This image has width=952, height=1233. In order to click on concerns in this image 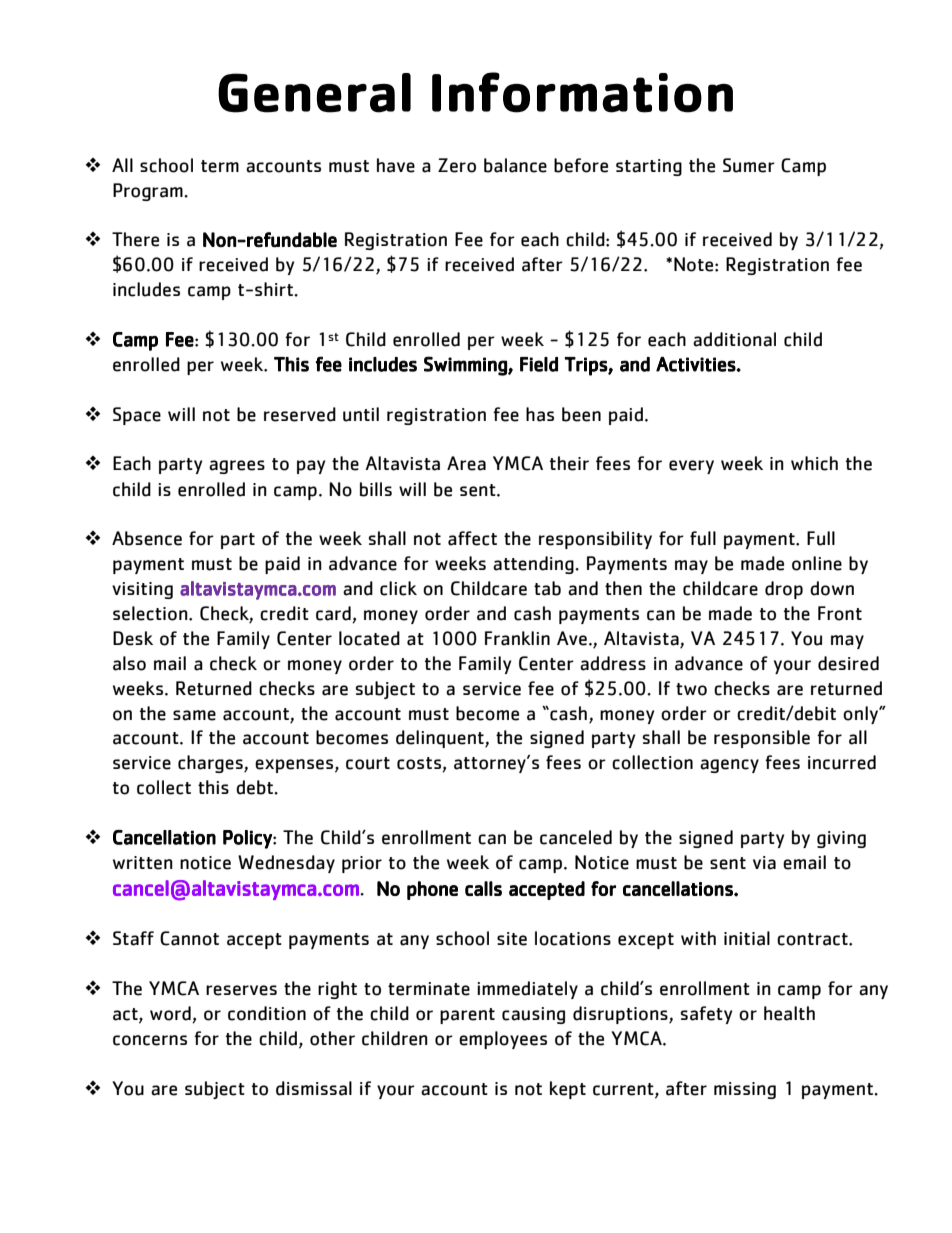, I will do `click(150, 1040)`.
